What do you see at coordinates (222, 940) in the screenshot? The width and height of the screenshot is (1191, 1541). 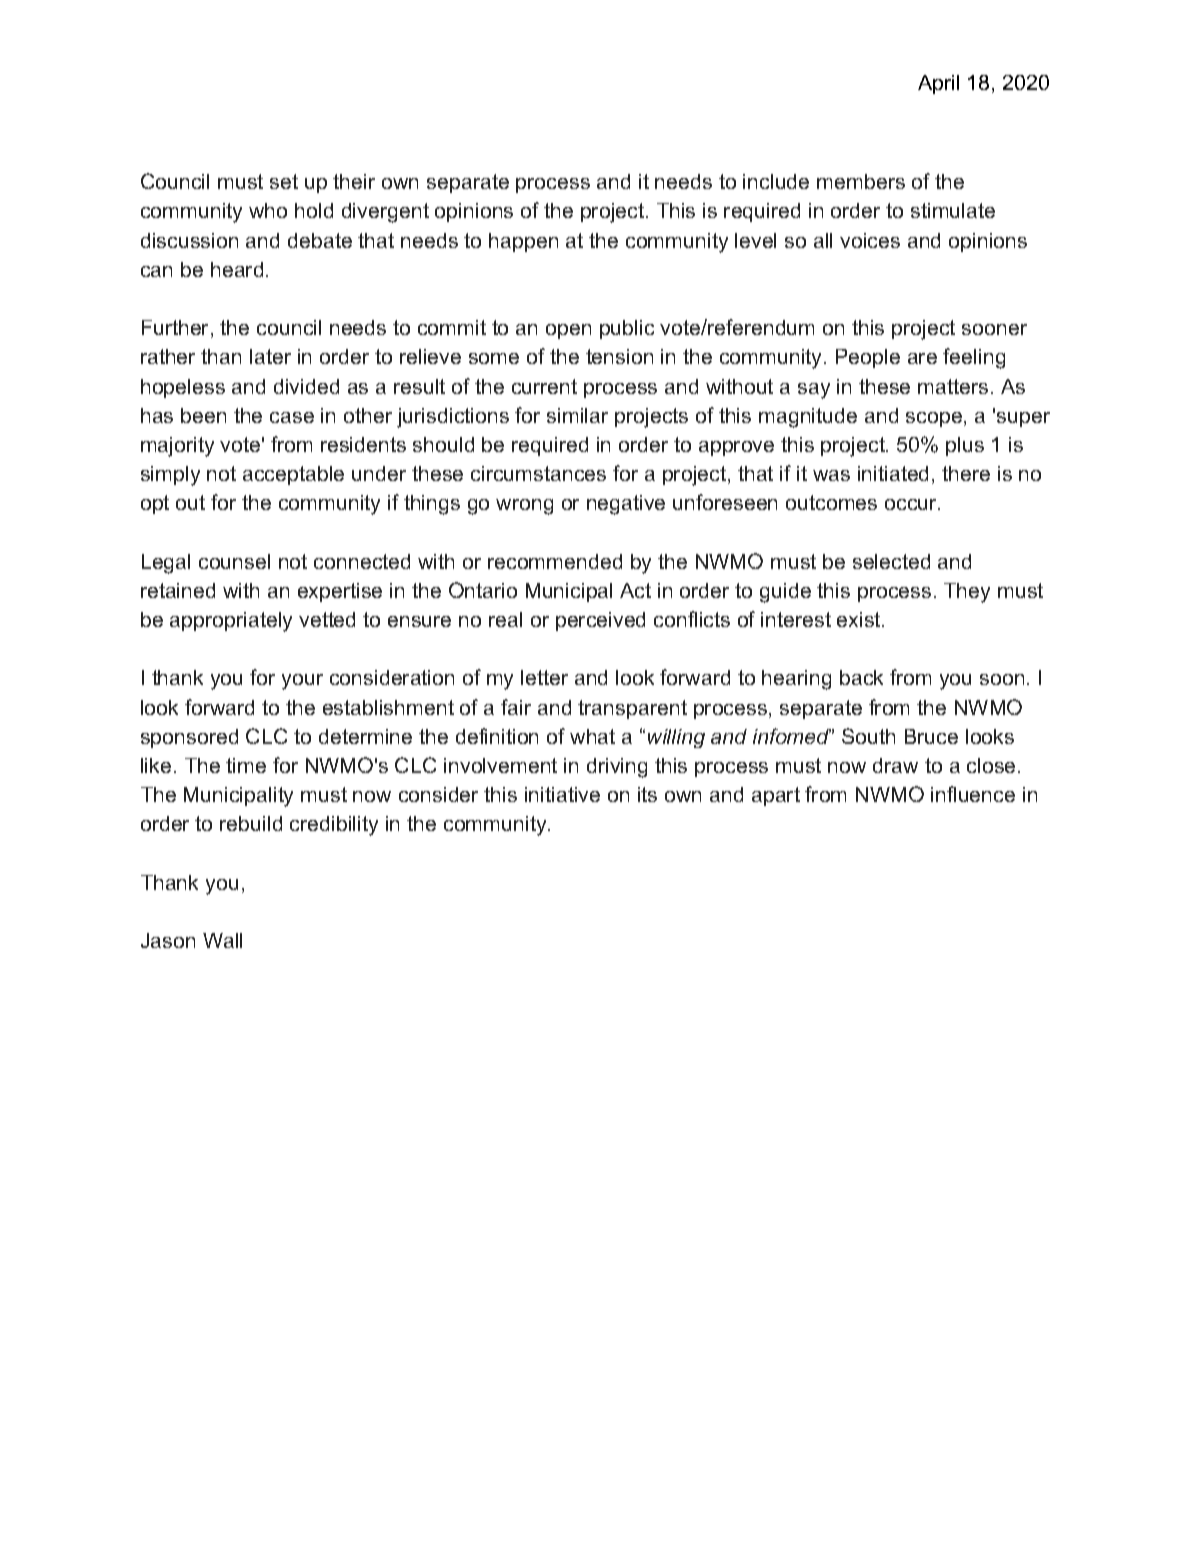 I see `Wall` at bounding box center [222, 940].
